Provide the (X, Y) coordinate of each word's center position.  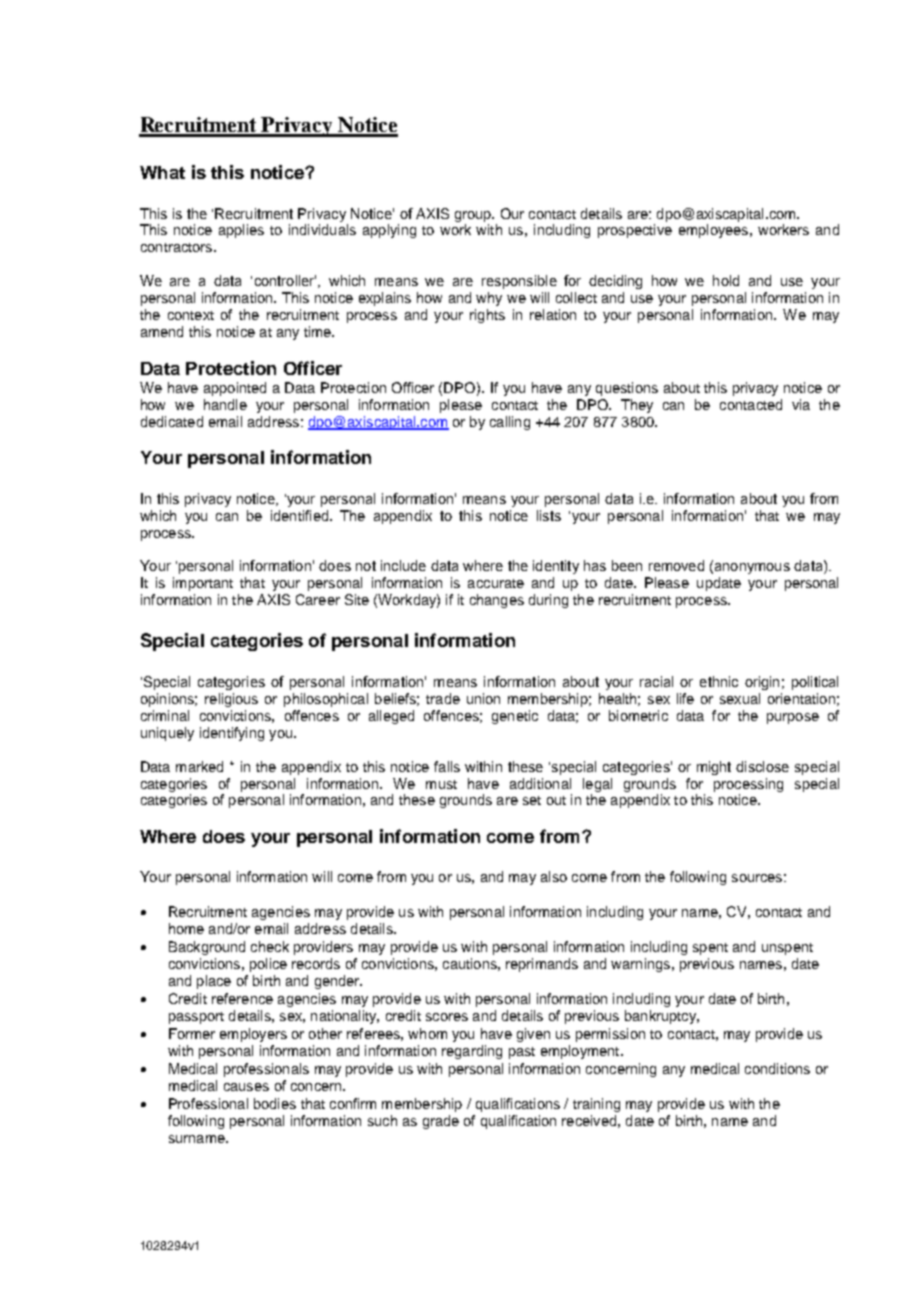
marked (199, 766)
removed (676, 565)
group (474, 216)
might (714, 768)
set (532, 800)
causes (246, 1087)
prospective (635, 231)
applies (241, 231)
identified (301, 515)
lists (549, 515)
